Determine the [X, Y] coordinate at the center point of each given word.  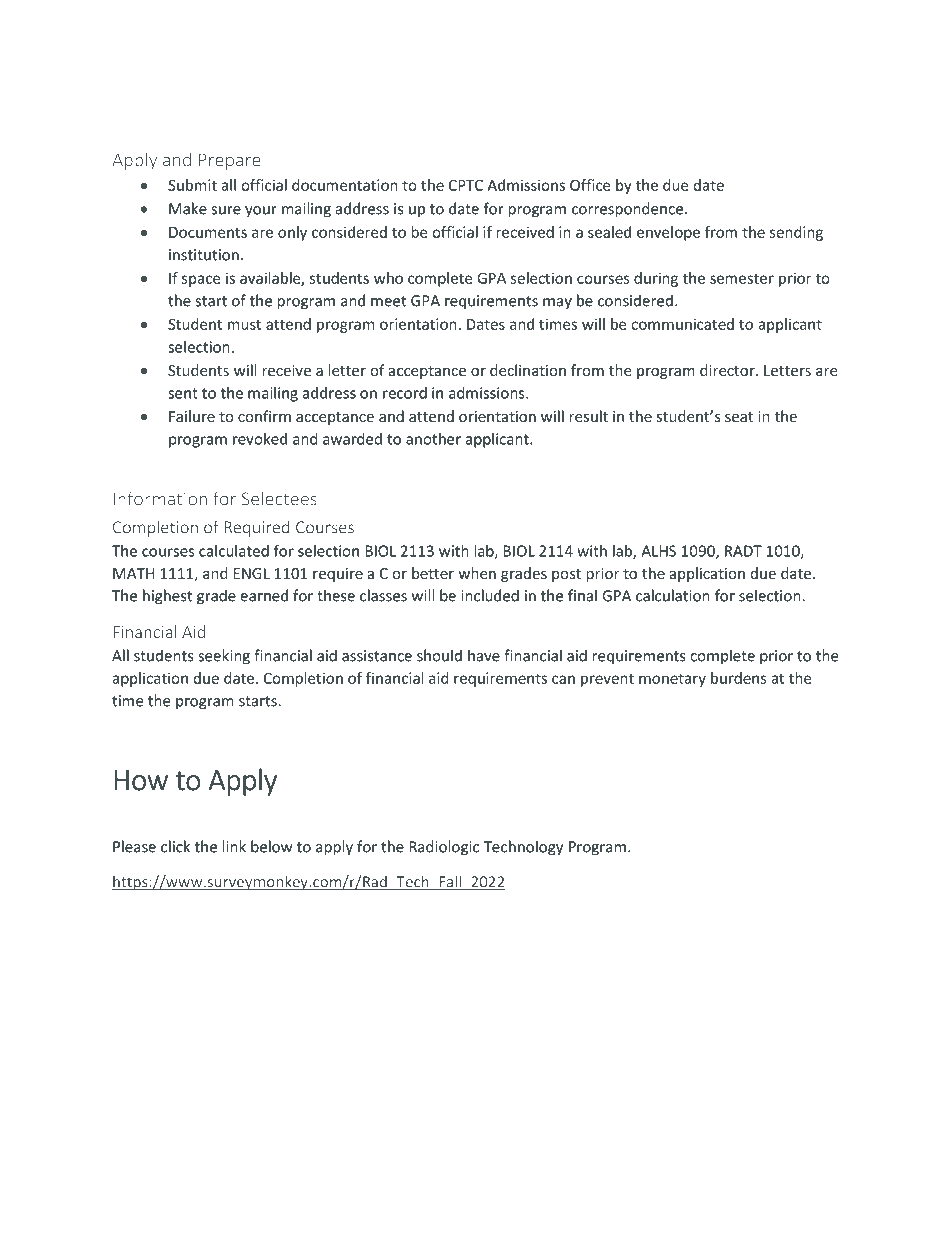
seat [739, 417]
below [272, 846]
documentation [345, 185]
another [433, 439]
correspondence [627, 210]
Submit [192, 185]
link [234, 846]
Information [160, 498]
